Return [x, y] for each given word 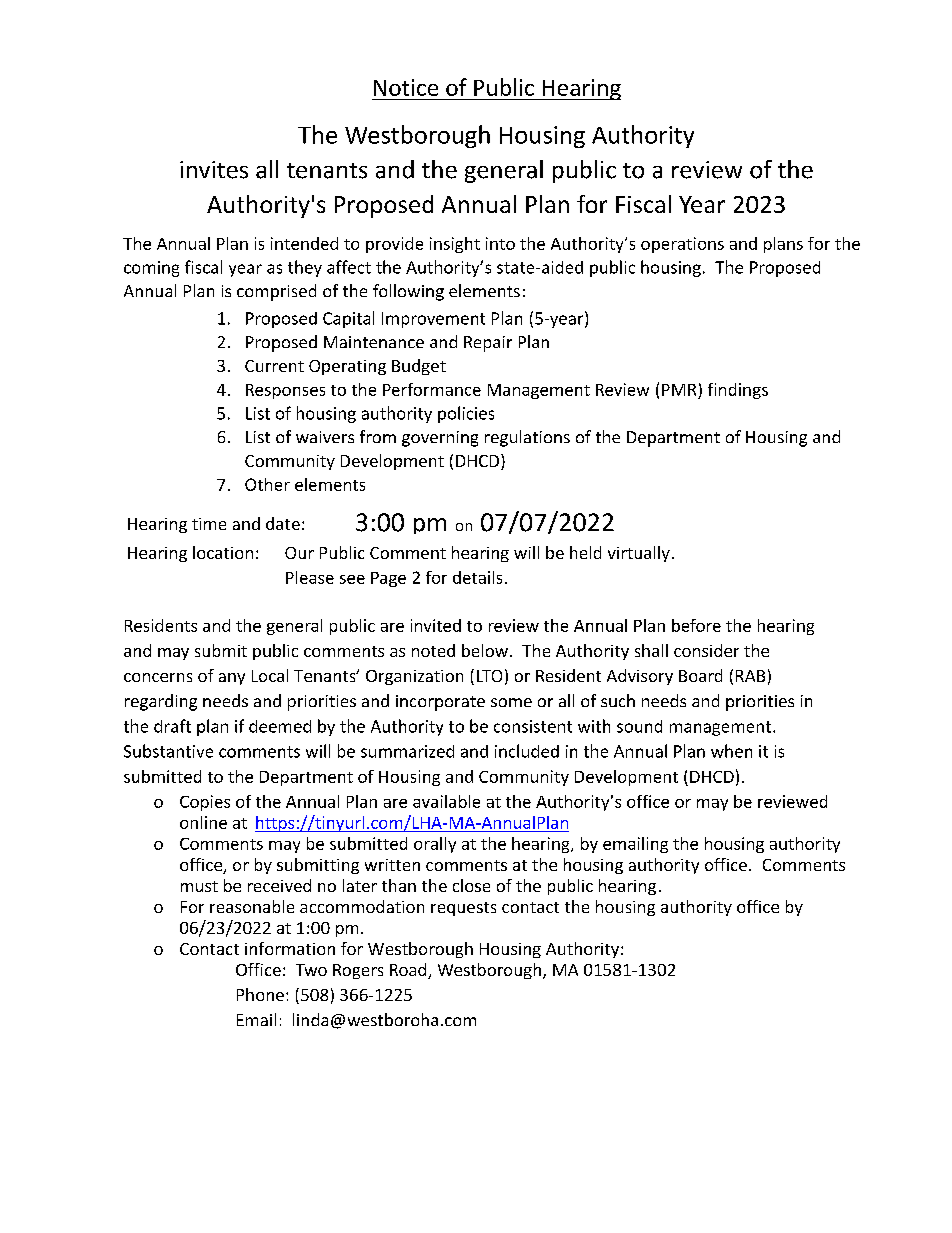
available [446, 801]
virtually [639, 554]
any [232, 679]
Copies [205, 803]
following [408, 292]
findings [738, 391]
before [696, 625]
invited [436, 625]
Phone [260, 994]
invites [214, 170]
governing [440, 439]
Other [267, 484]
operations [682, 245]
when [731, 751]
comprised [276, 292]
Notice [406, 87]
